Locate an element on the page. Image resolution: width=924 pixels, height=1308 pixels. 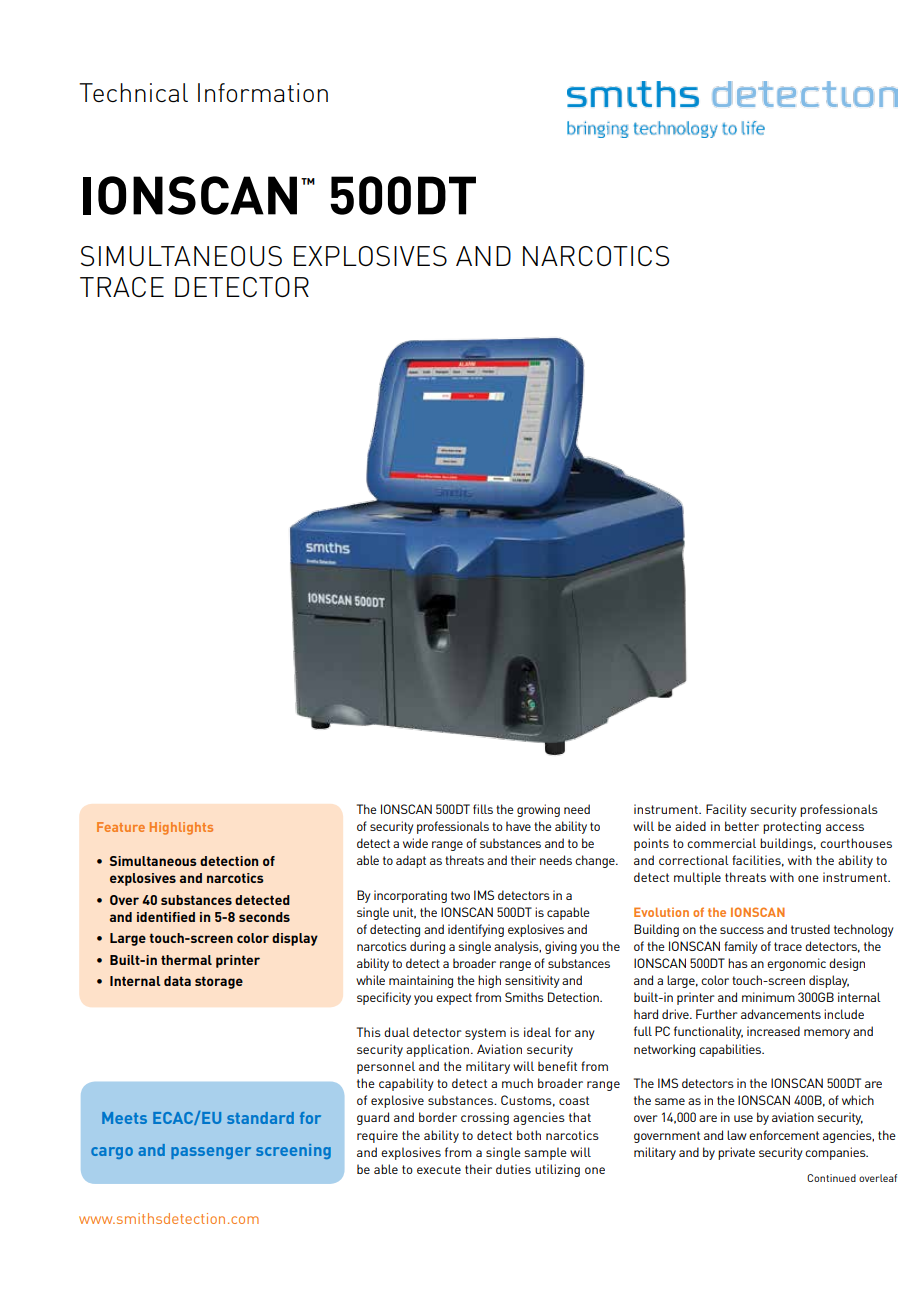
Information is located at coordinates (263, 92).
